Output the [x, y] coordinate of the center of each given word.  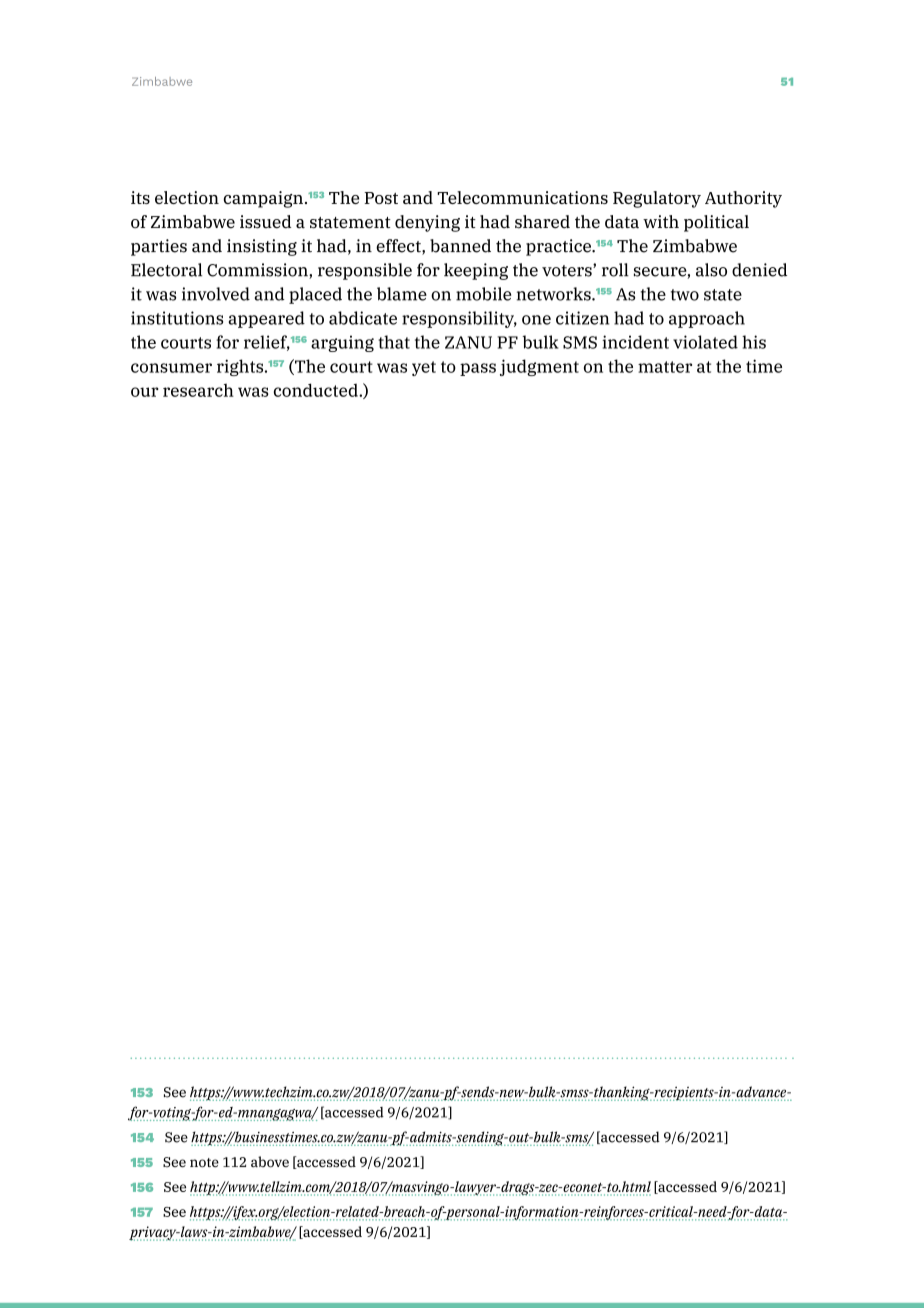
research [198, 390]
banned [460, 246]
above [270, 1162]
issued [265, 222]
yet [424, 368]
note [204, 1163]
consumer [171, 368]
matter [665, 367]
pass [478, 369]
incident [635, 342]
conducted [317, 390]
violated [705, 342]
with [661, 221]
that [394, 342]
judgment [539, 367]
